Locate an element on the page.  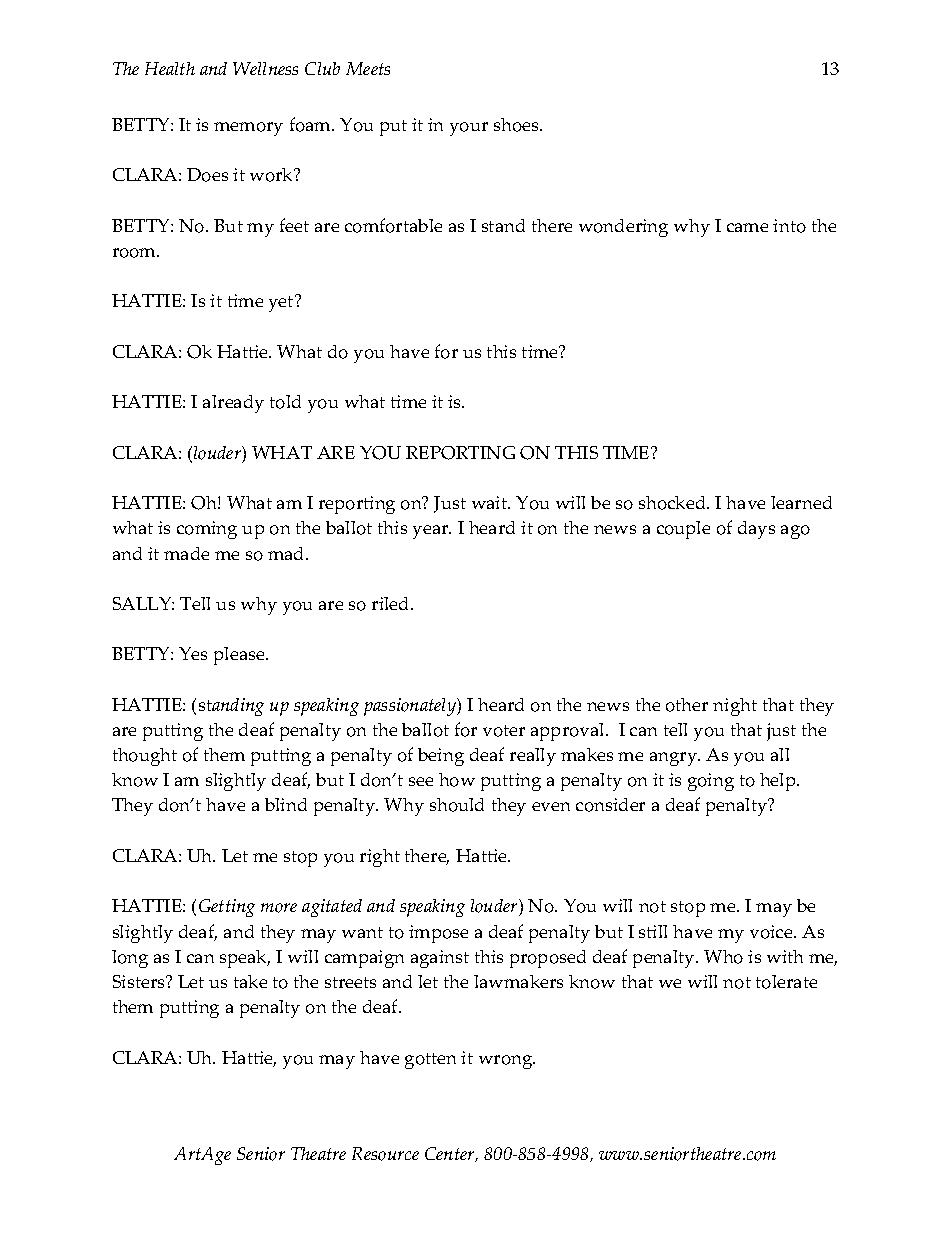
tolerate is located at coordinates (786, 982).
